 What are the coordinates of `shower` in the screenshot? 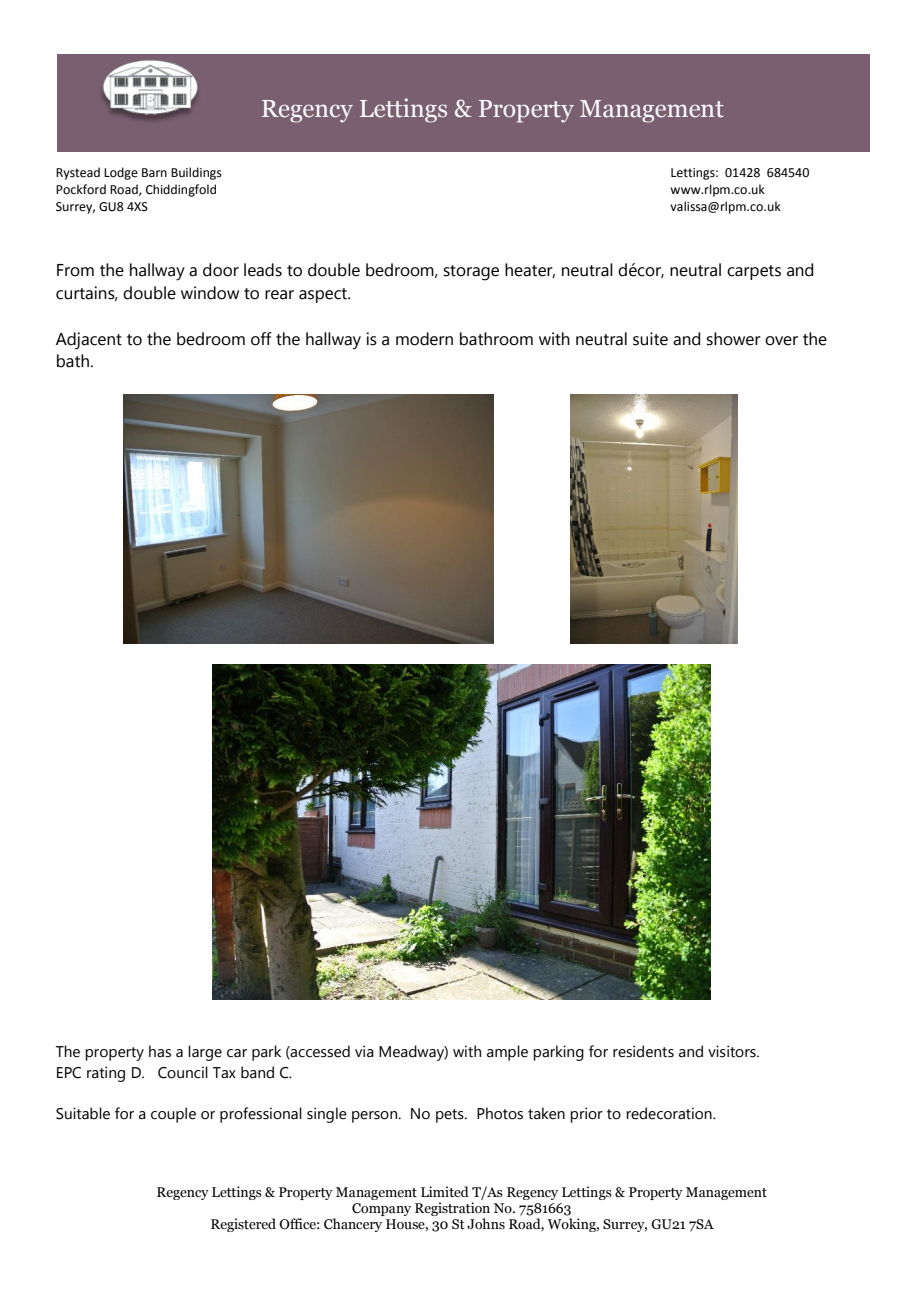 It's located at (733, 339).
